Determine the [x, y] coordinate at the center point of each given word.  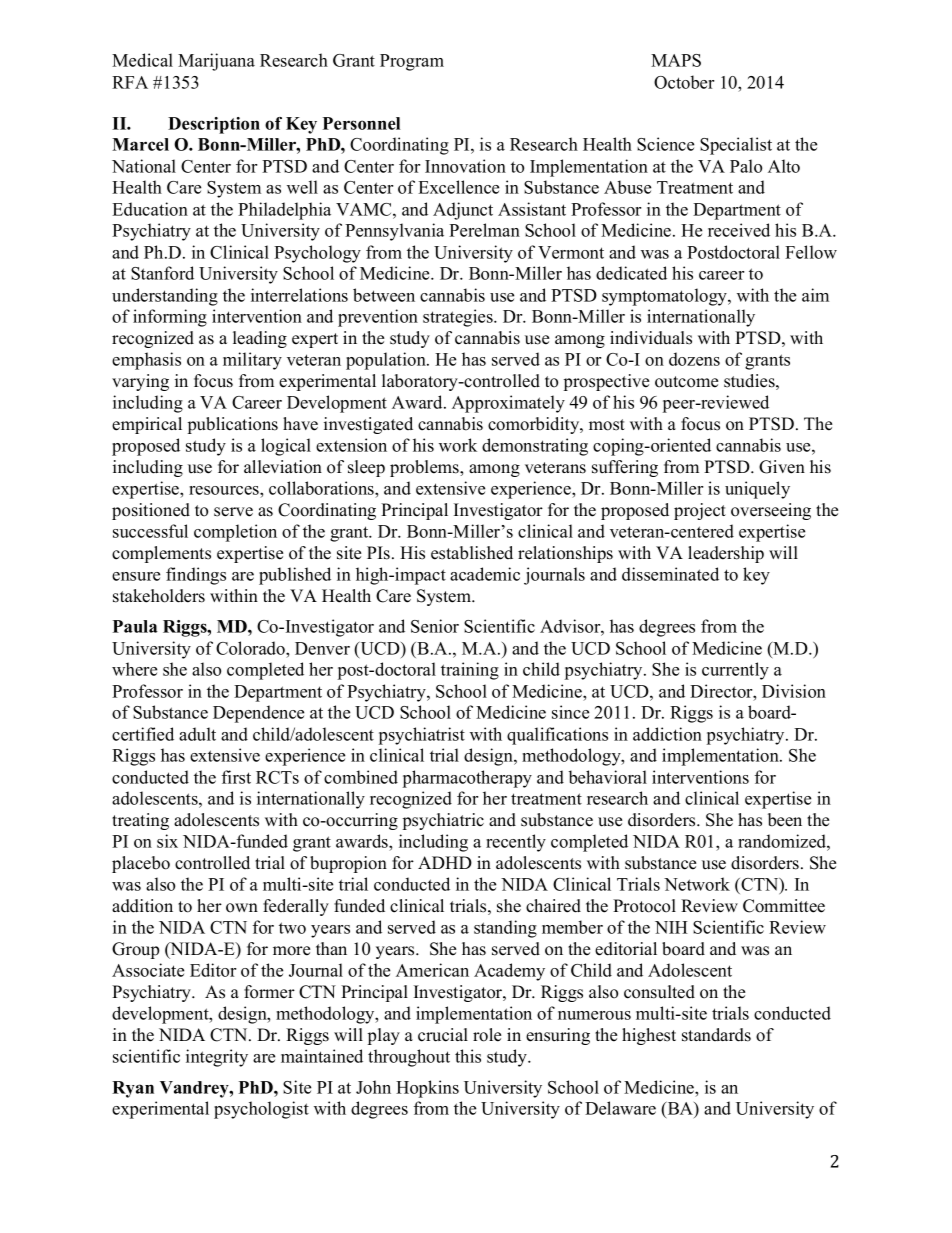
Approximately [508, 404]
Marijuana [216, 62]
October [684, 82]
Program [412, 62]
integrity [217, 1058]
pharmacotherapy [467, 779]
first [236, 777]
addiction [667, 734]
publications [233, 425]
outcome [686, 382]
